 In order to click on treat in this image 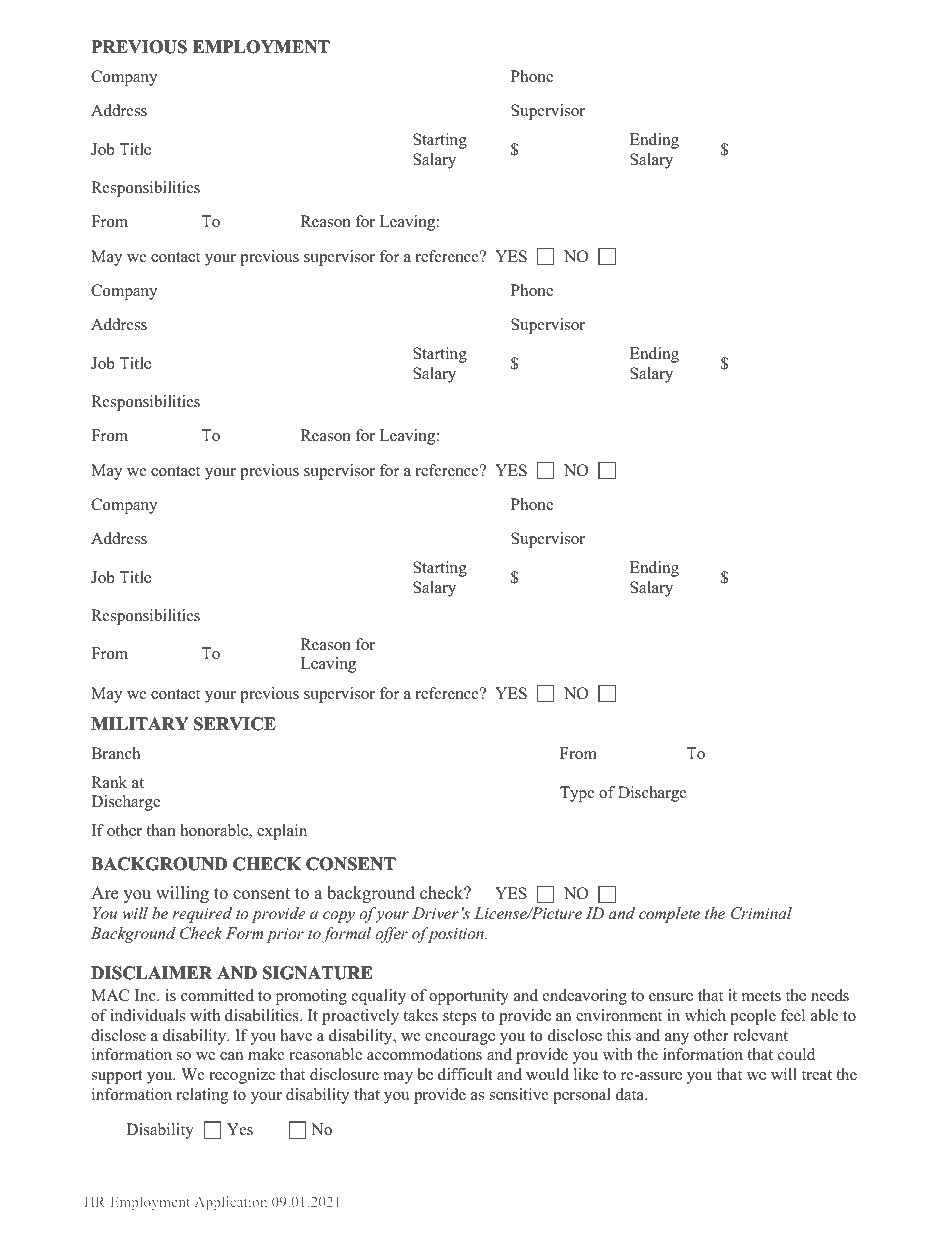, I will do `click(817, 1075)`.
